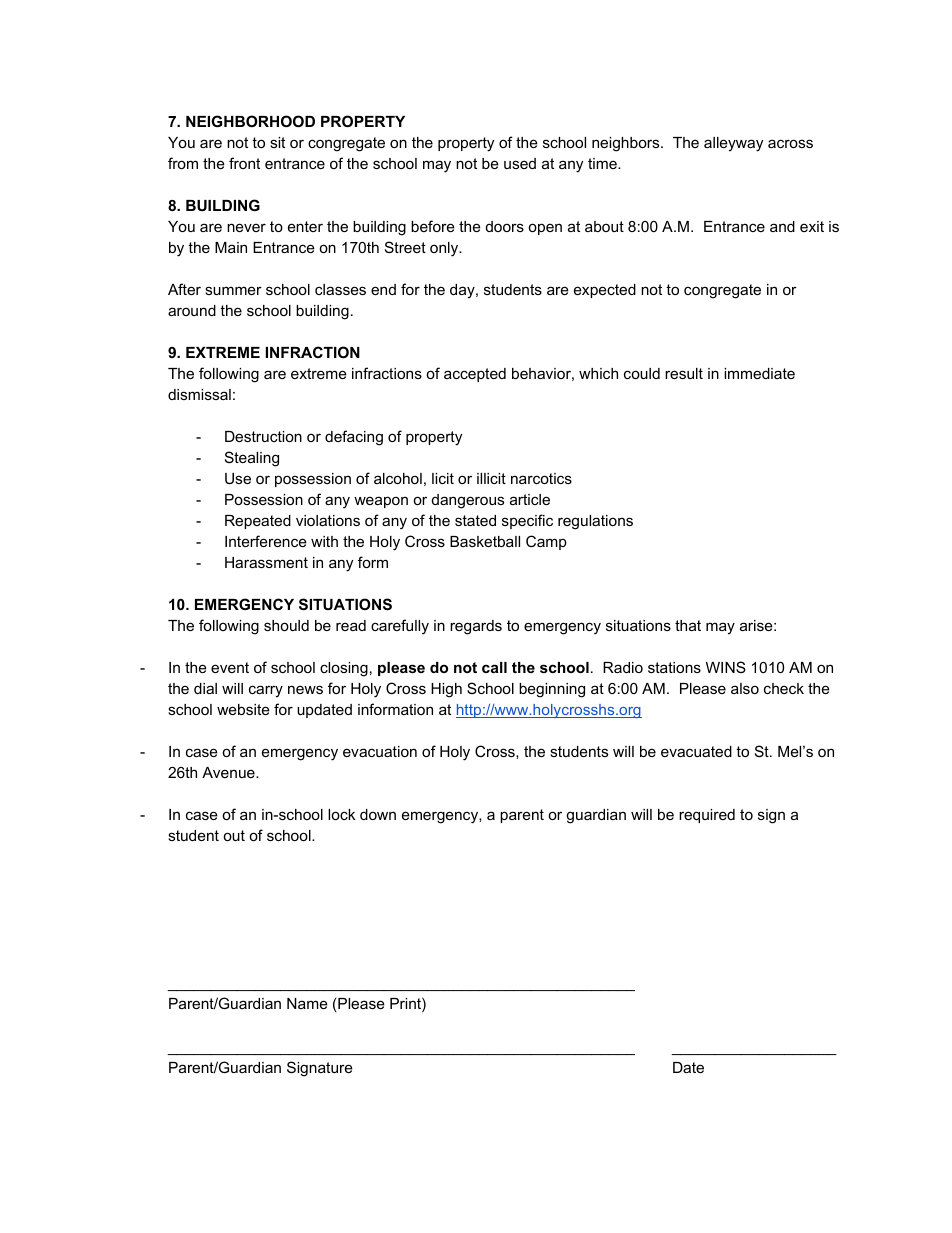  Describe the element at coordinates (485, 541) in the screenshot. I see `Basketball` at that location.
